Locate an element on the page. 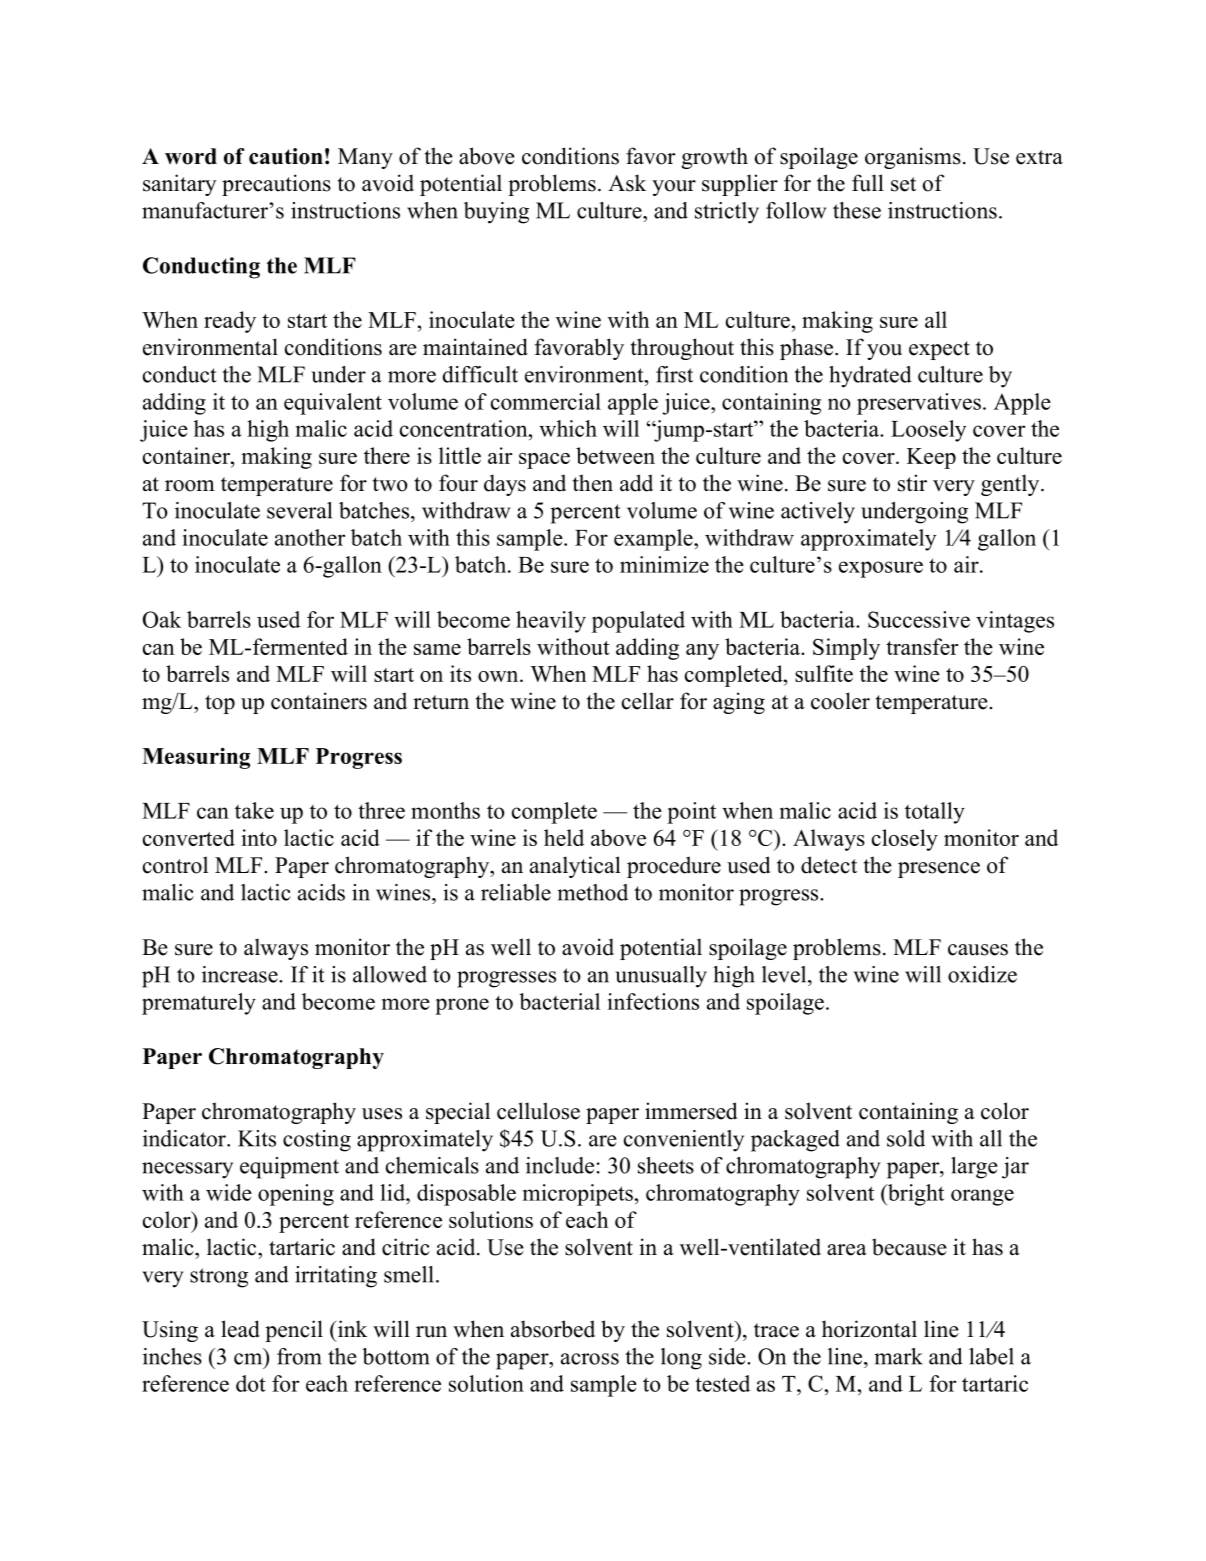 The height and width of the page is (1561, 1206). prematurely is located at coordinates (199, 1004).
